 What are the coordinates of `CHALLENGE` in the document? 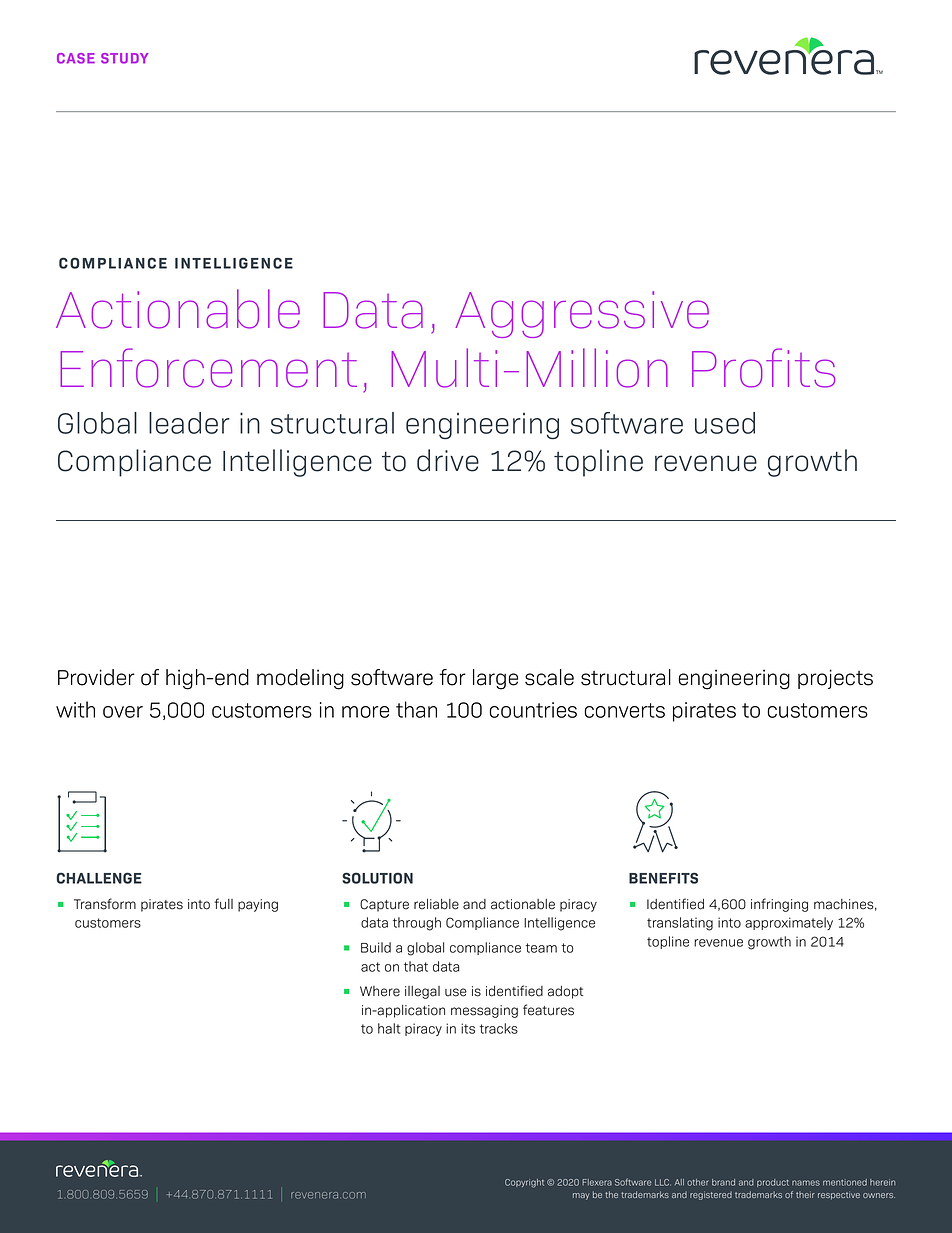 It's located at (99, 878).
